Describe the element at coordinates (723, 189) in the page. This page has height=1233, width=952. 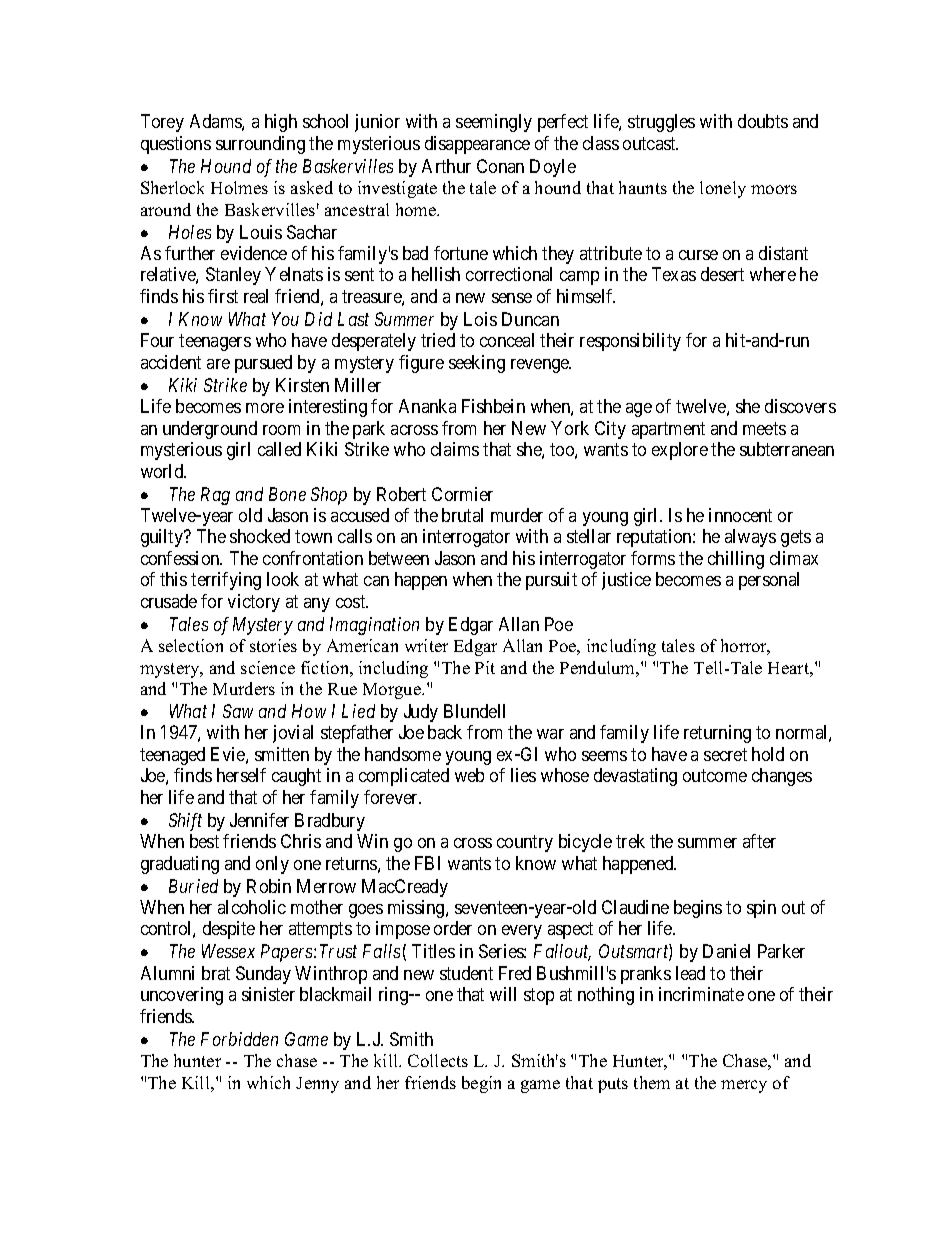
I see `lonely` at that location.
